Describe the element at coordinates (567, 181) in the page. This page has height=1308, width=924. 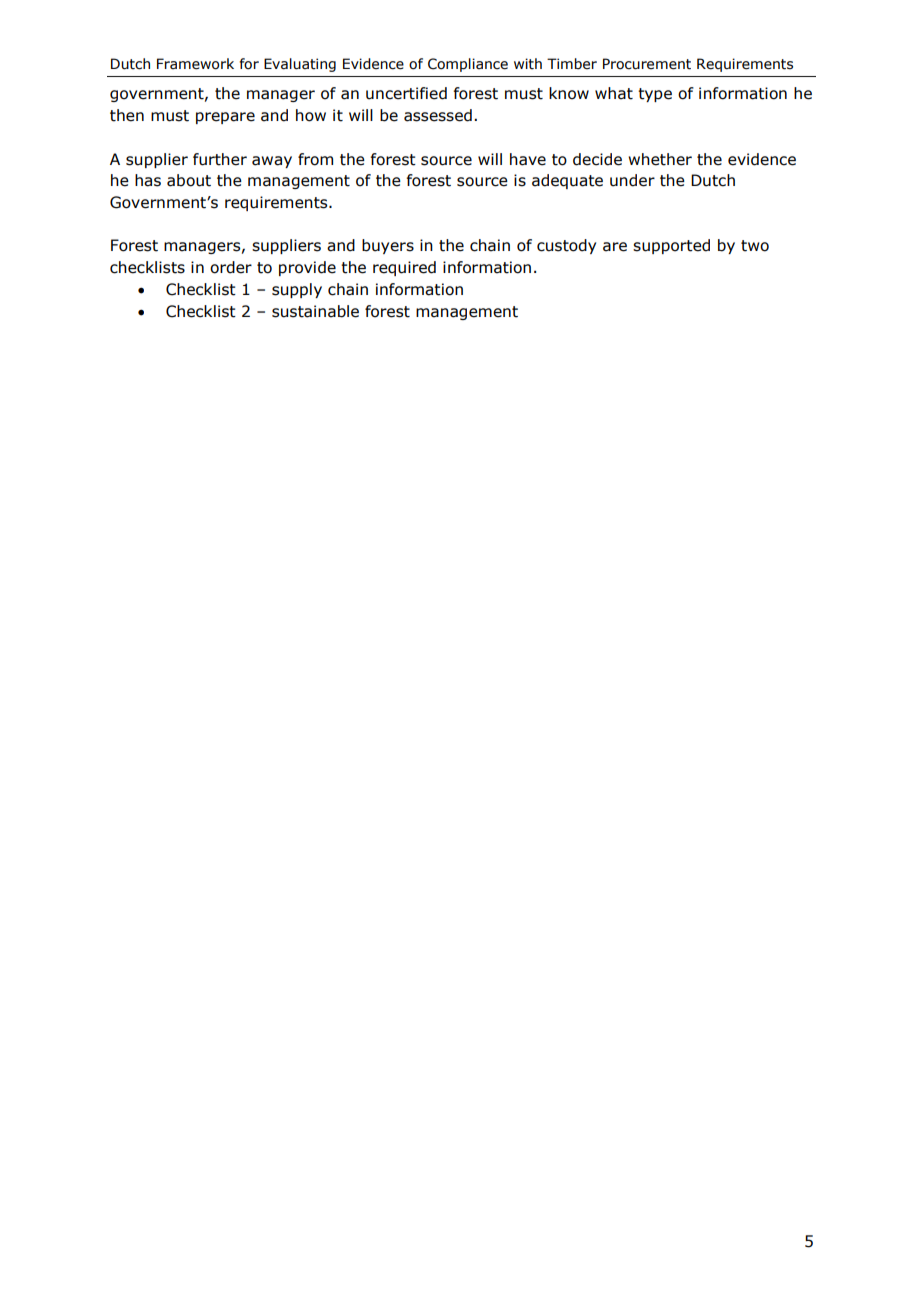
I see `adequate` at that location.
